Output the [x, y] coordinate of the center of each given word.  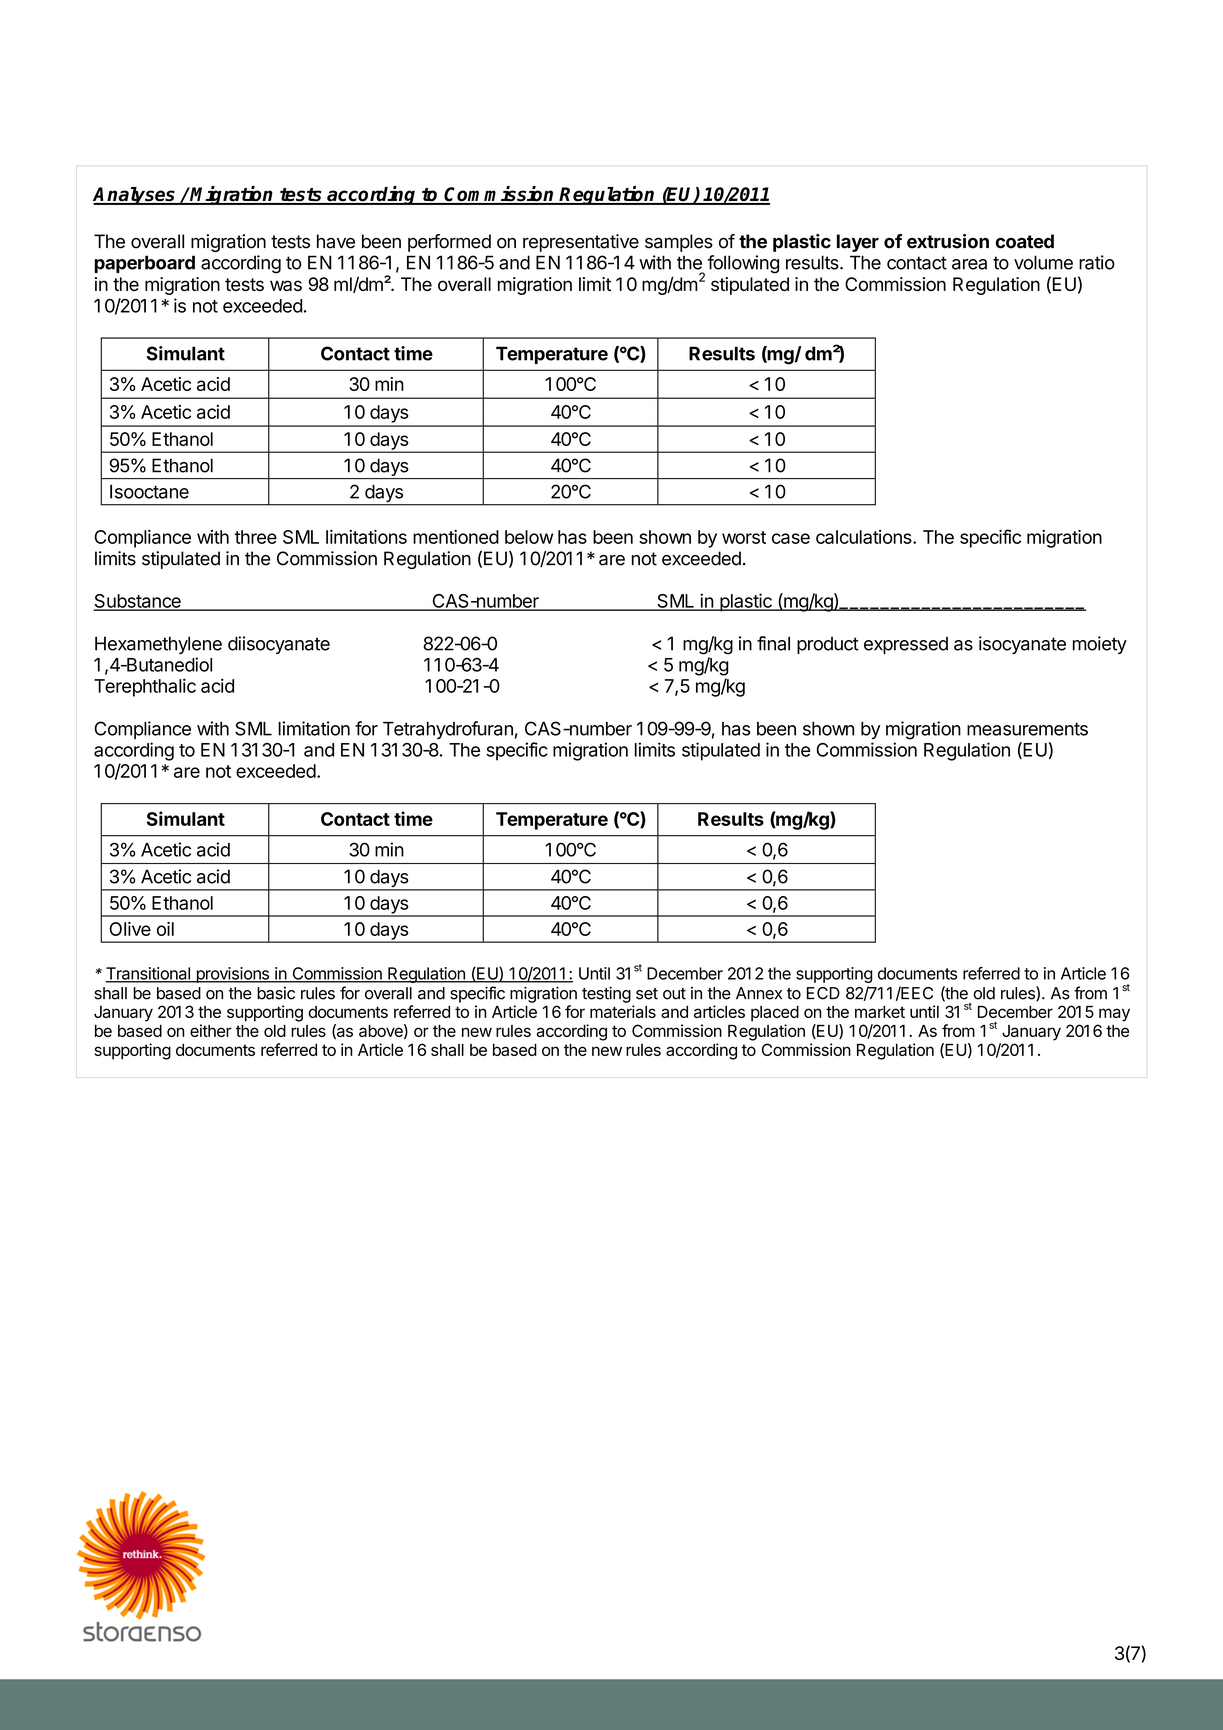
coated [1024, 241]
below [529, 537]
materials [623, 1011]
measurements [1027, 729]
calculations [865, 537]
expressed [906, 645]
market [880, 1012]
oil [165, 929]
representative [581, 243]
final [773, 643]
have [336, 241]
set [647, 994]
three [256, 537]
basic [276, 993]
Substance [138, 602]
